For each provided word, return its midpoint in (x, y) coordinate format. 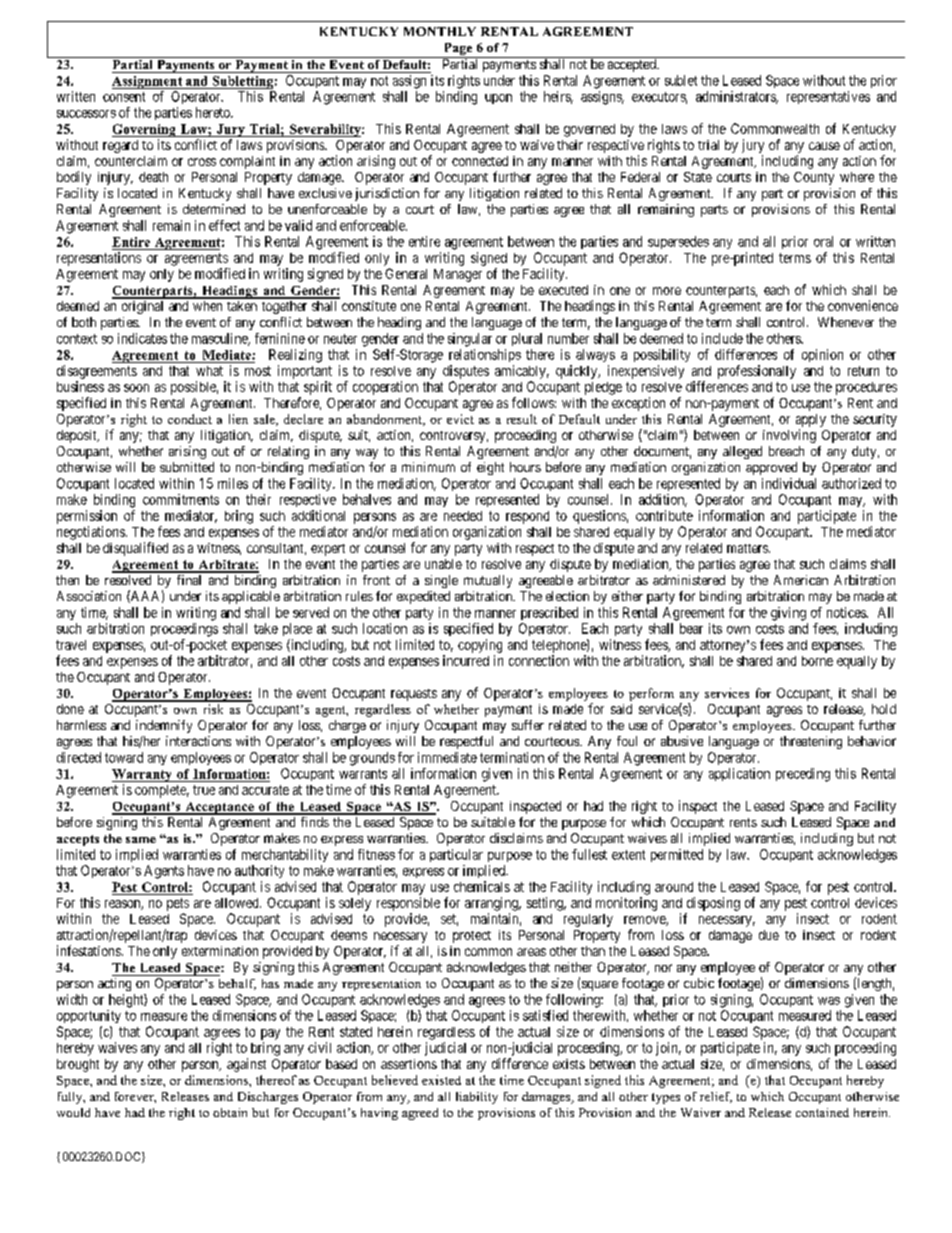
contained (822, 1112)
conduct (190, 419)
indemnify (164, 726)
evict (460, 419)
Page (458, 50)
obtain (230, 1112)
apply (811, 422)
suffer (528, 725)
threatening (811, 742)
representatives (828, 97)
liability (477, 1098)
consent (124, 97)
